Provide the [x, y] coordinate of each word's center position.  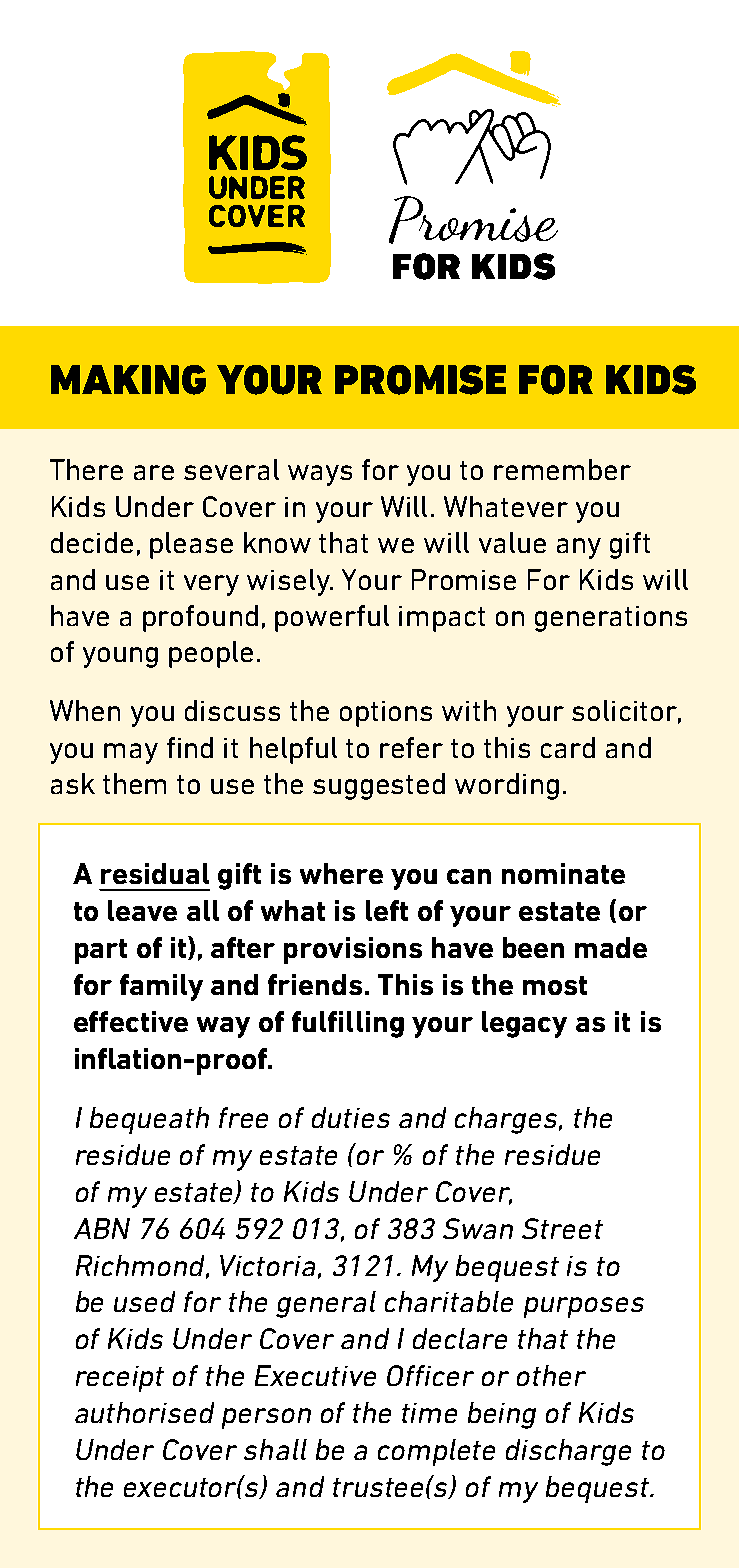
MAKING [128, 380]
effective [131, 1021]
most [555, 985]
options [386, 714]
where [341, 873]
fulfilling [348, 1024]
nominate [563, 873]
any [579, 548]
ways [320, 475]
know [277, 542]
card [568, 747]
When [85, 710]
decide [92, 542]
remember [562, 469]
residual [155, 873]
